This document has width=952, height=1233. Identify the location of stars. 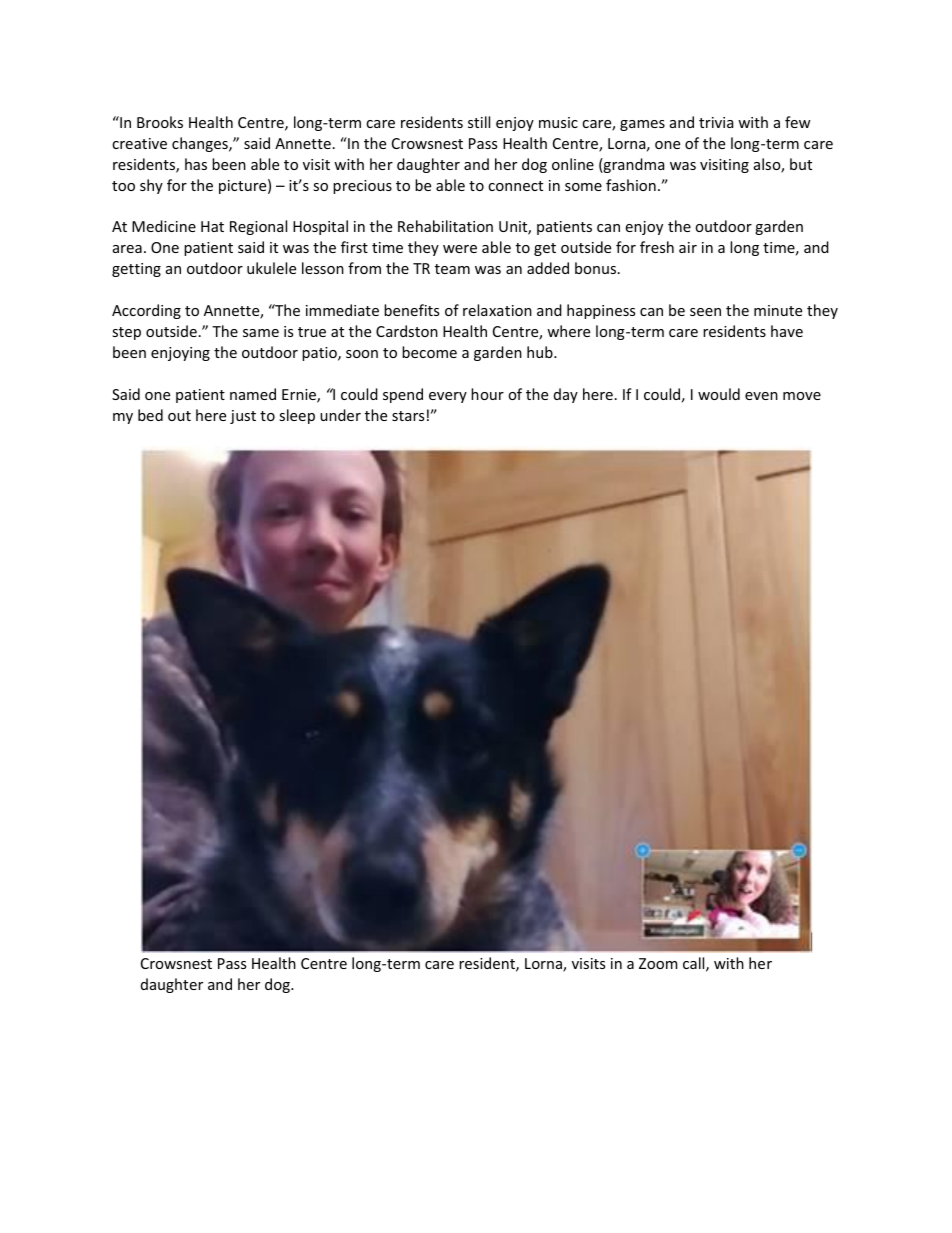
(408, 416).
